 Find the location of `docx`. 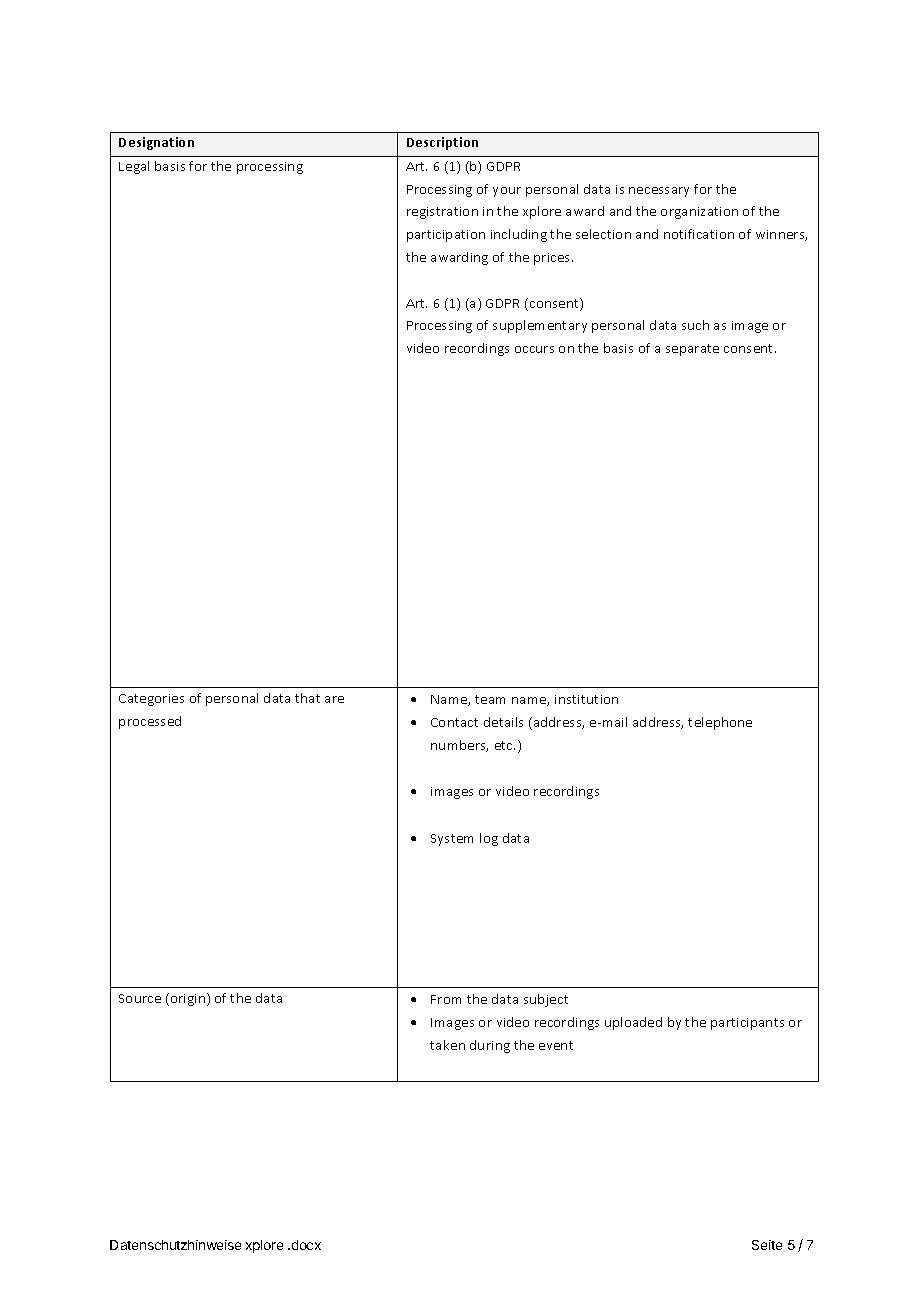

docx is located at coordinates (306, 1245).
